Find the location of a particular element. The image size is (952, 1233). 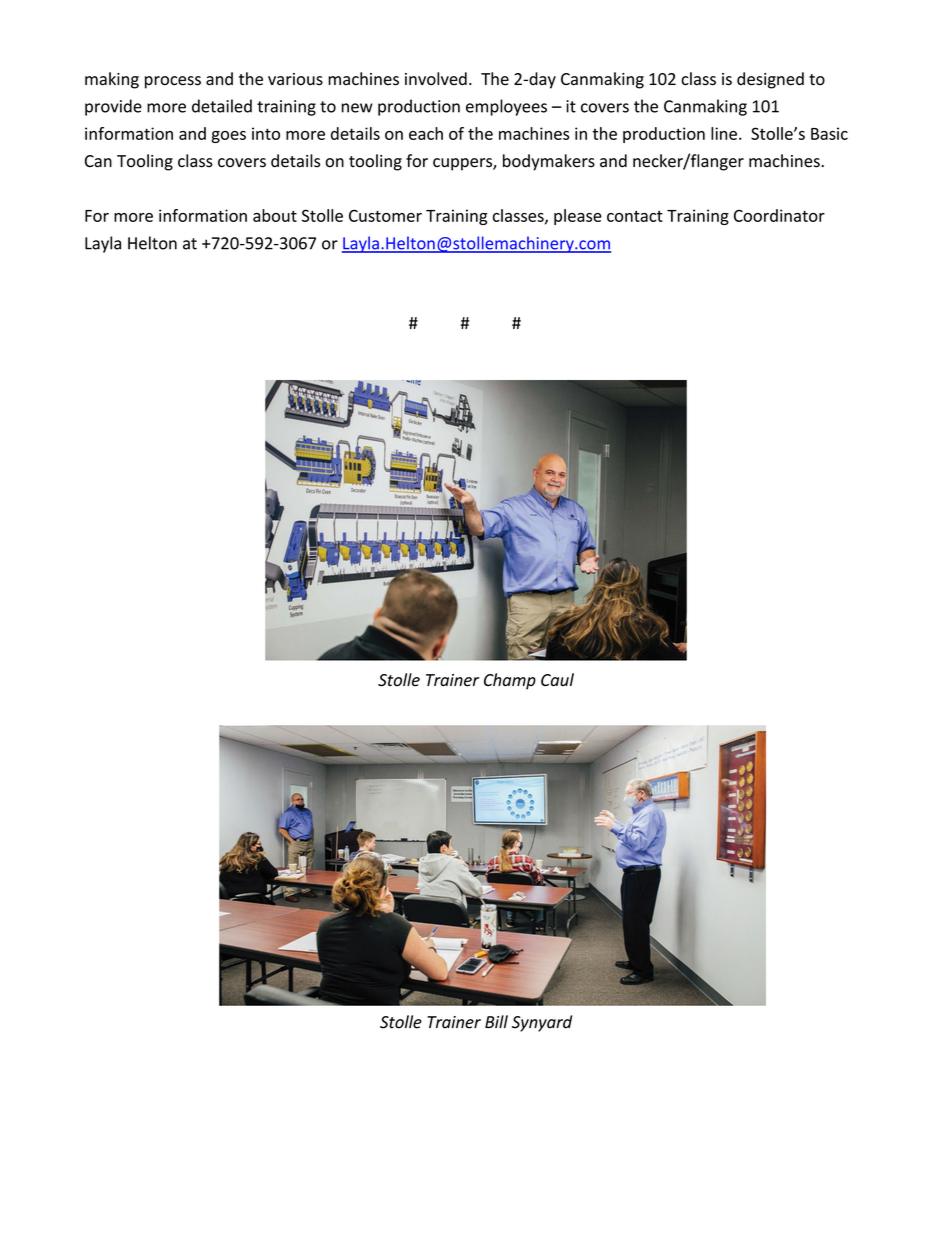

about is located at coordinates (275, 215).
